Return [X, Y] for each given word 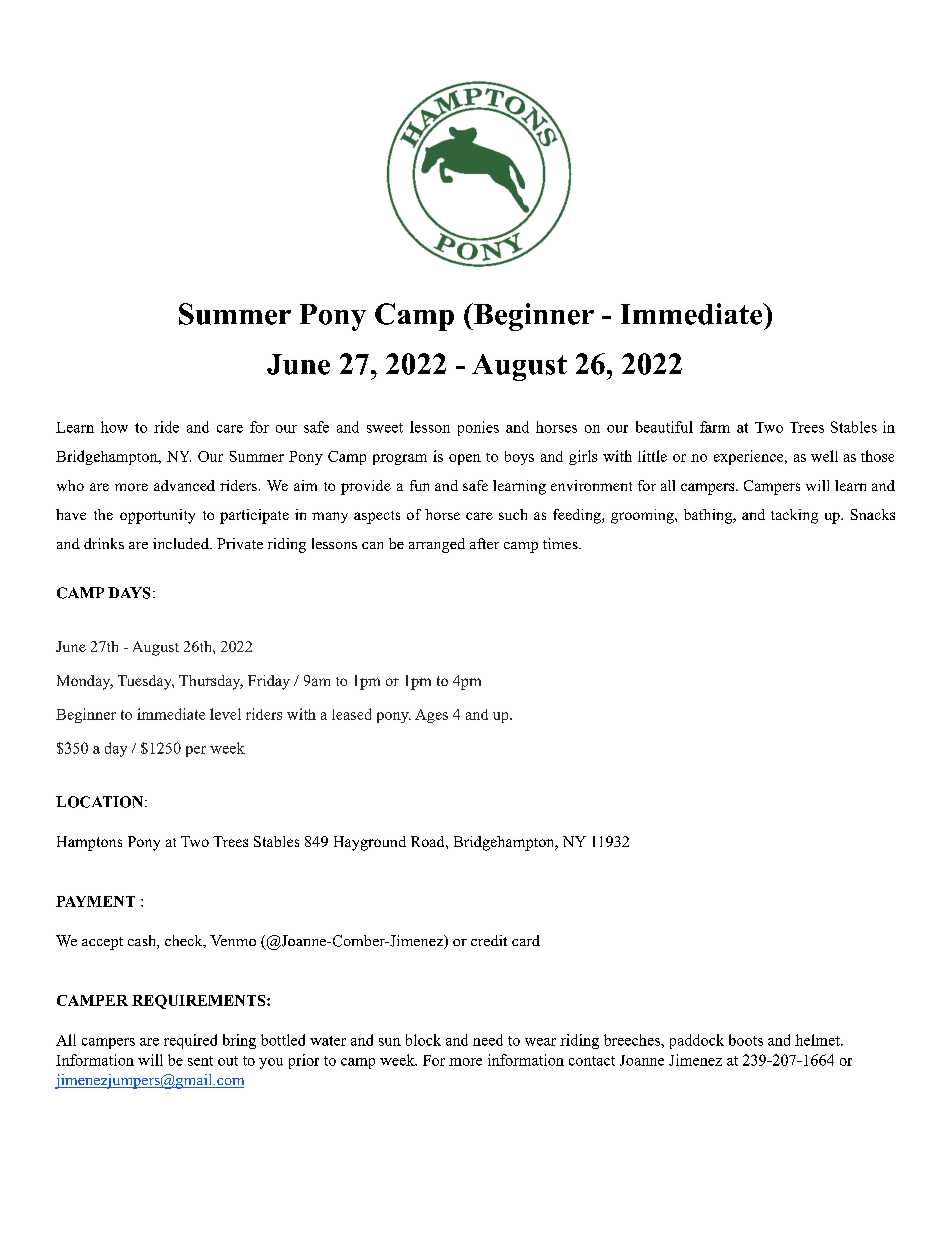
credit [489, 940]
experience [750, 457]
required [190, 1041]
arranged [437, 545]
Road [429, 841]
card [526, 940]
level [225, 714]
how [114, 427]
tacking [794, 516]
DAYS [129, 593]
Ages [431, 716]
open [465, 459]
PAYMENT [95, 901]
